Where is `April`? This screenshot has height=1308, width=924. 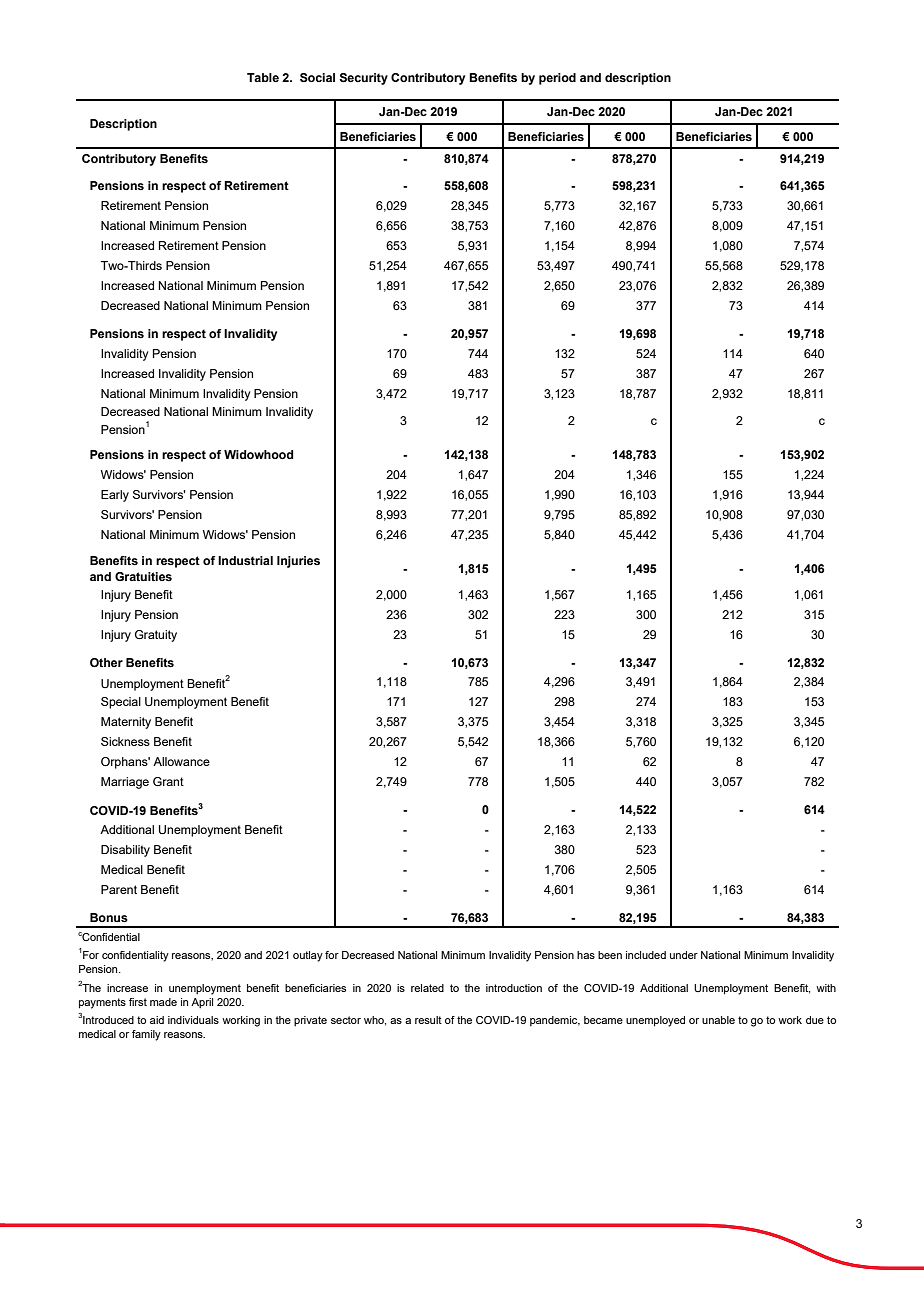
April is located at coordinates (202, 1003).
